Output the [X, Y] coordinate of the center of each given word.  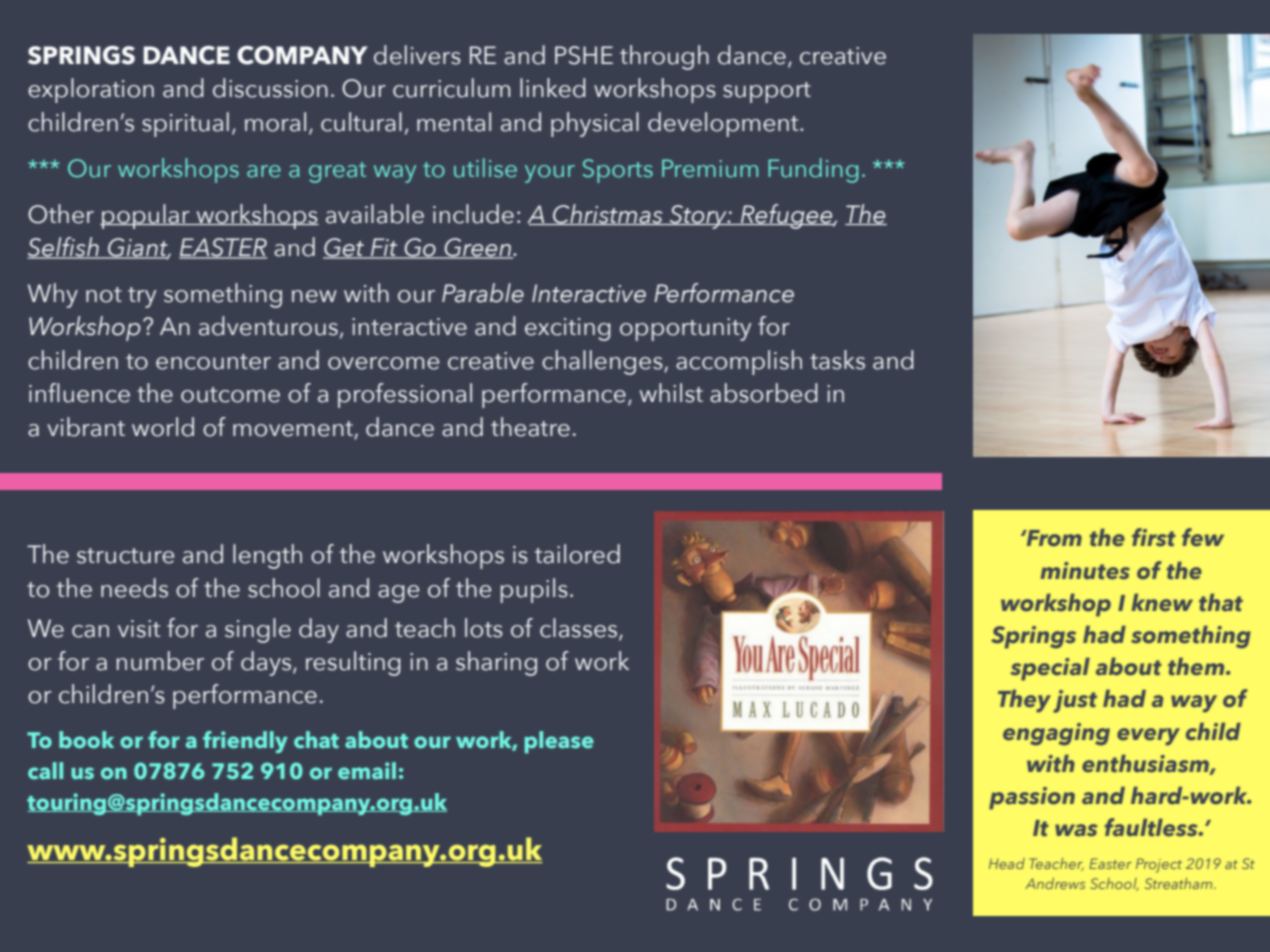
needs [134, 588]
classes [580, 628]
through [664, 57]
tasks [837, 360]
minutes [1085, 571]
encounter [213, 362]
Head [1007, 863]
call [45, 770]
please [559, 742]
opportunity [685, 329]
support [767, 92]
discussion [270, 88]
